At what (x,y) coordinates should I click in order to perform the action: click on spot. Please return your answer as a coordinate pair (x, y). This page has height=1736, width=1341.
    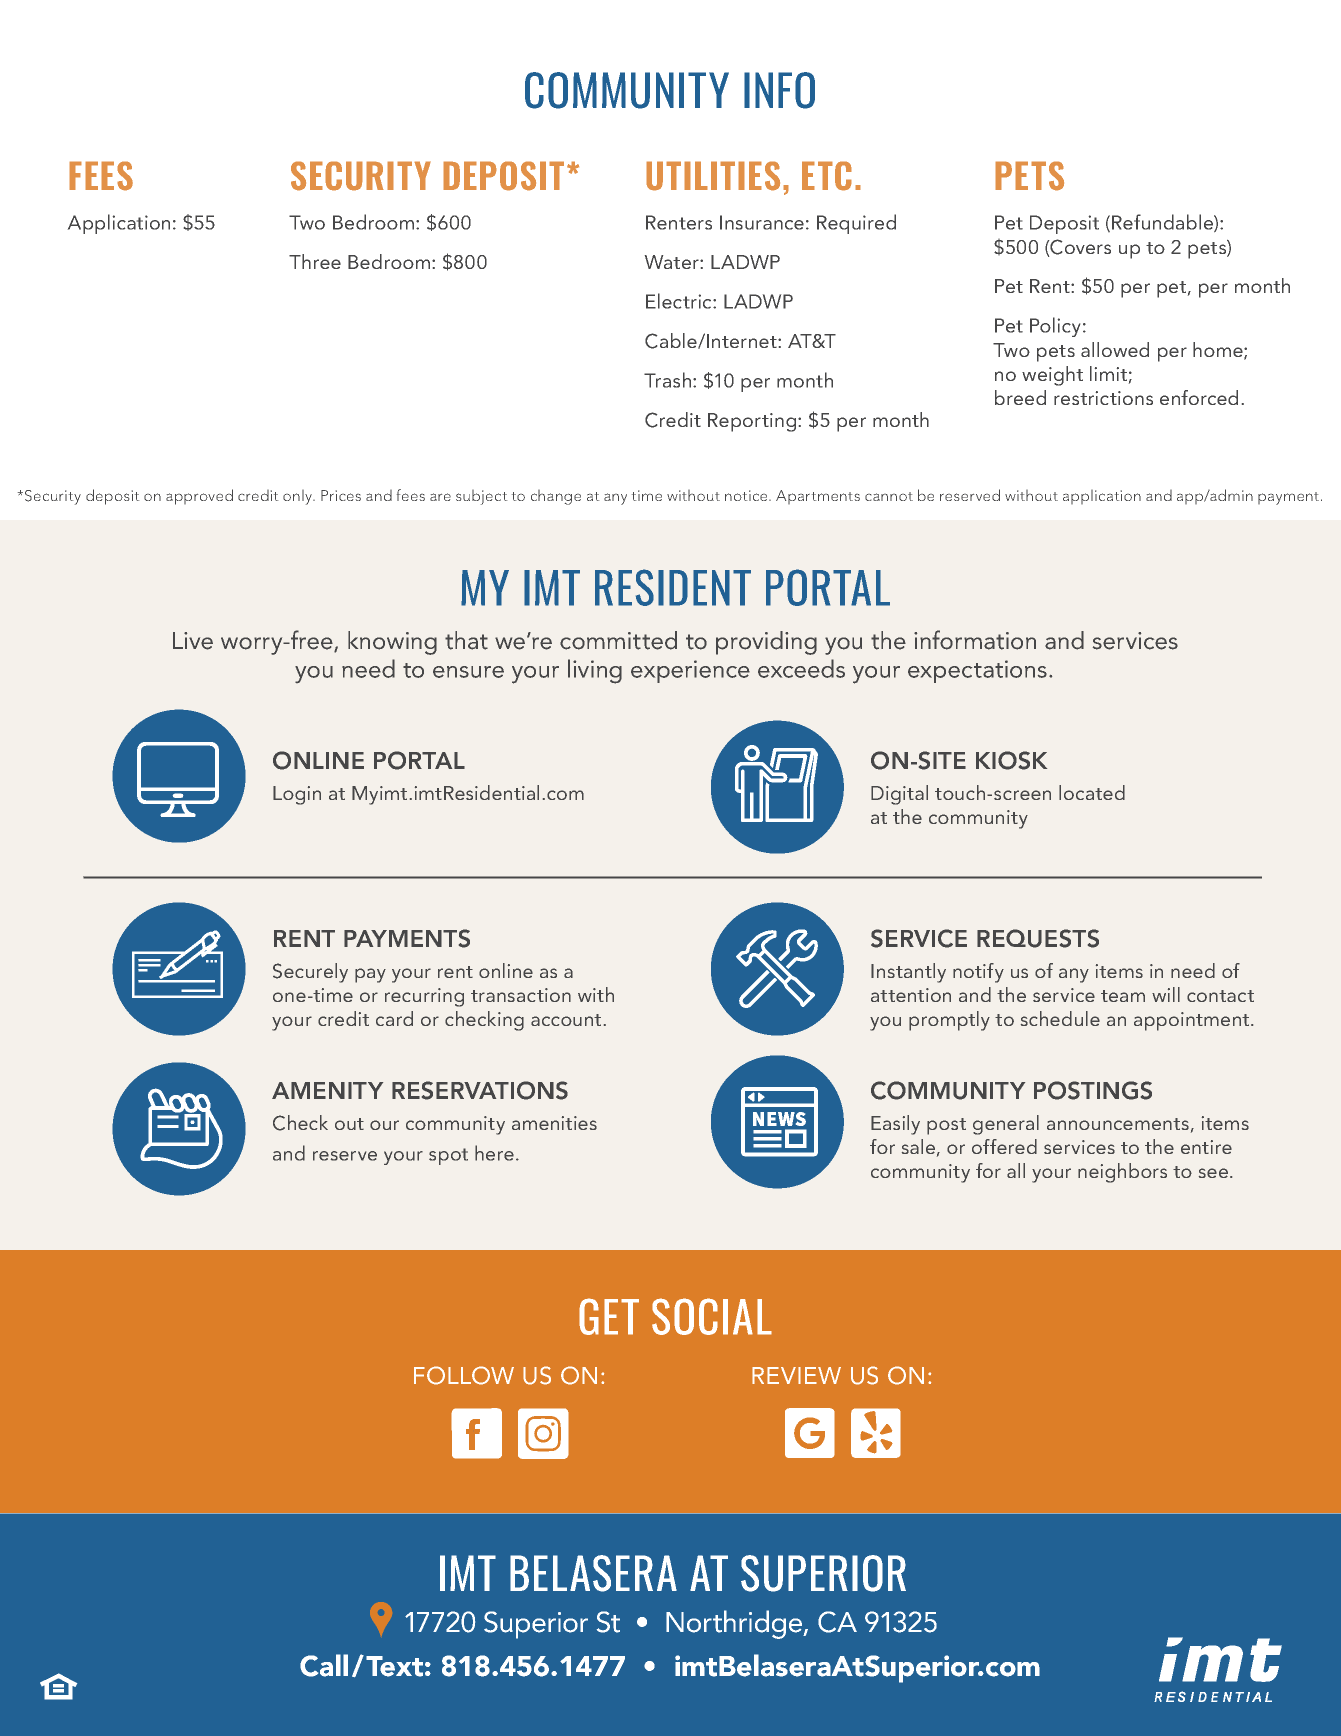
    Looking at the image, I should click on (448, 1156).
